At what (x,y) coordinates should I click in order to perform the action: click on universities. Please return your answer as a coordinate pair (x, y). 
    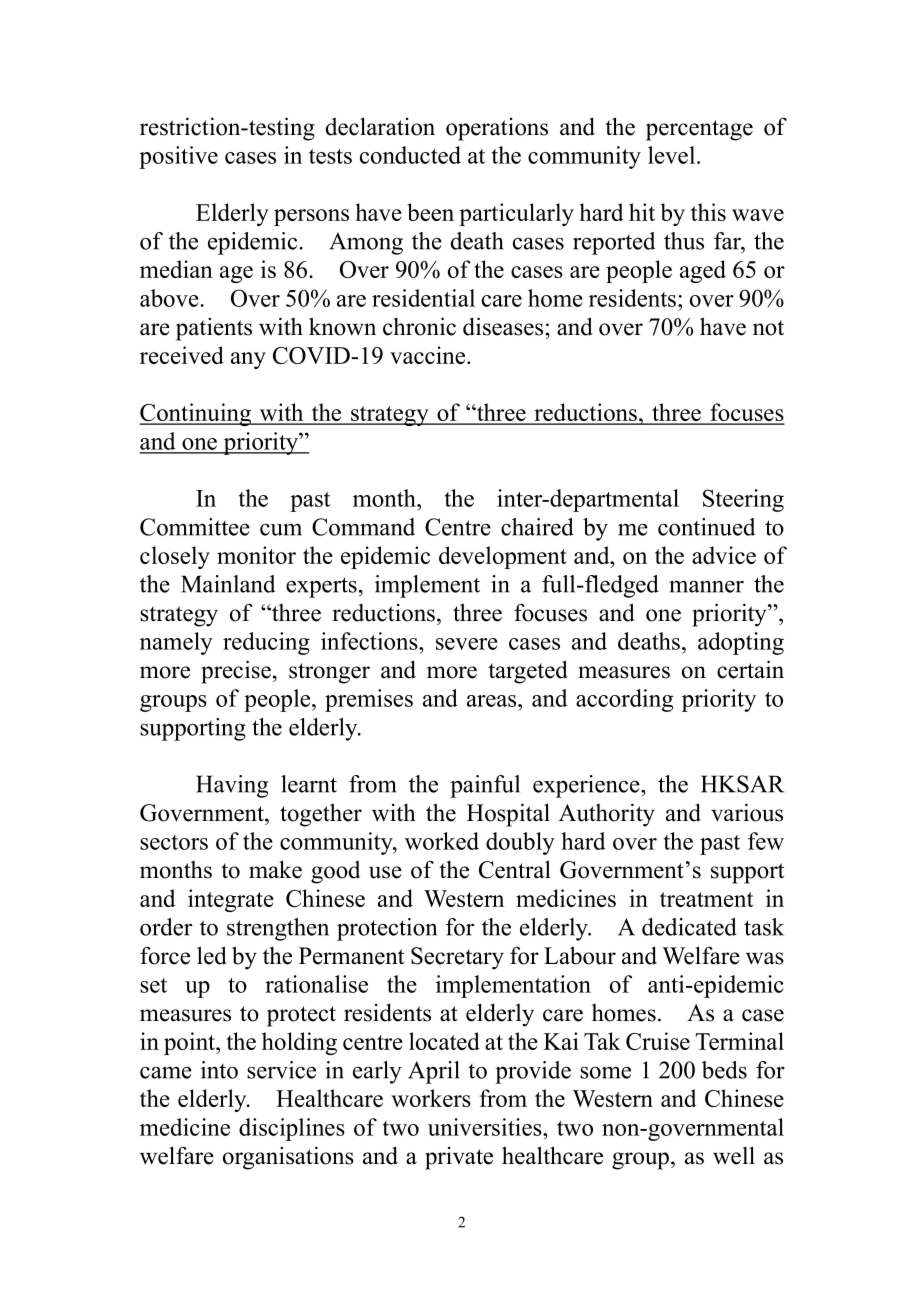
    Looking at the image, I should click on (486, 1127).
